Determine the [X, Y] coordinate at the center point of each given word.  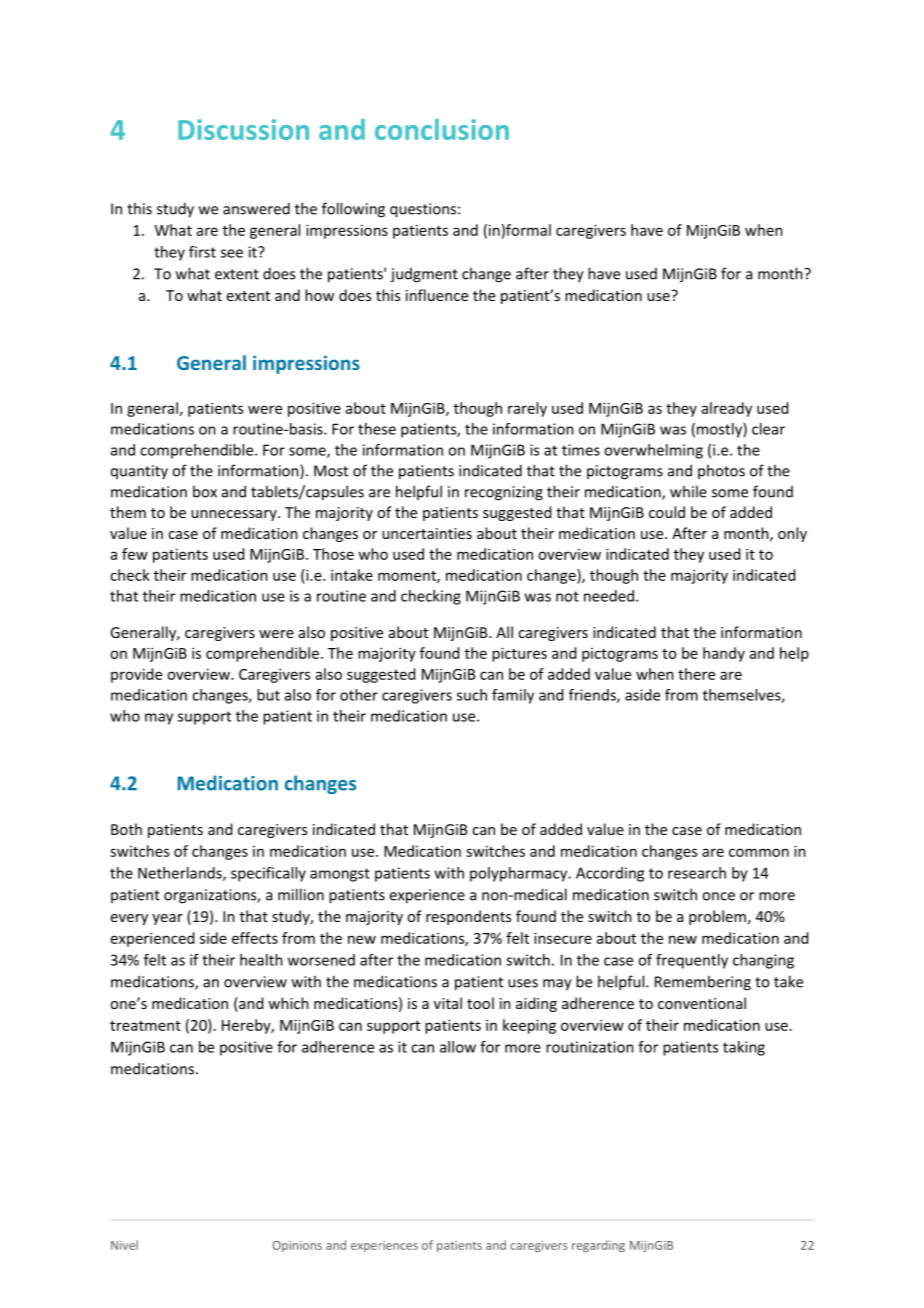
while [688, 491]
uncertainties [427, 533]
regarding [598, 1246]
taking [744, 1048]
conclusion [442, 129]
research [697, 873]
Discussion [243, 129]
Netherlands [181, 874]
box [205, 491]
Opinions [297, 1246]
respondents [468, 917]
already [727, 409]
